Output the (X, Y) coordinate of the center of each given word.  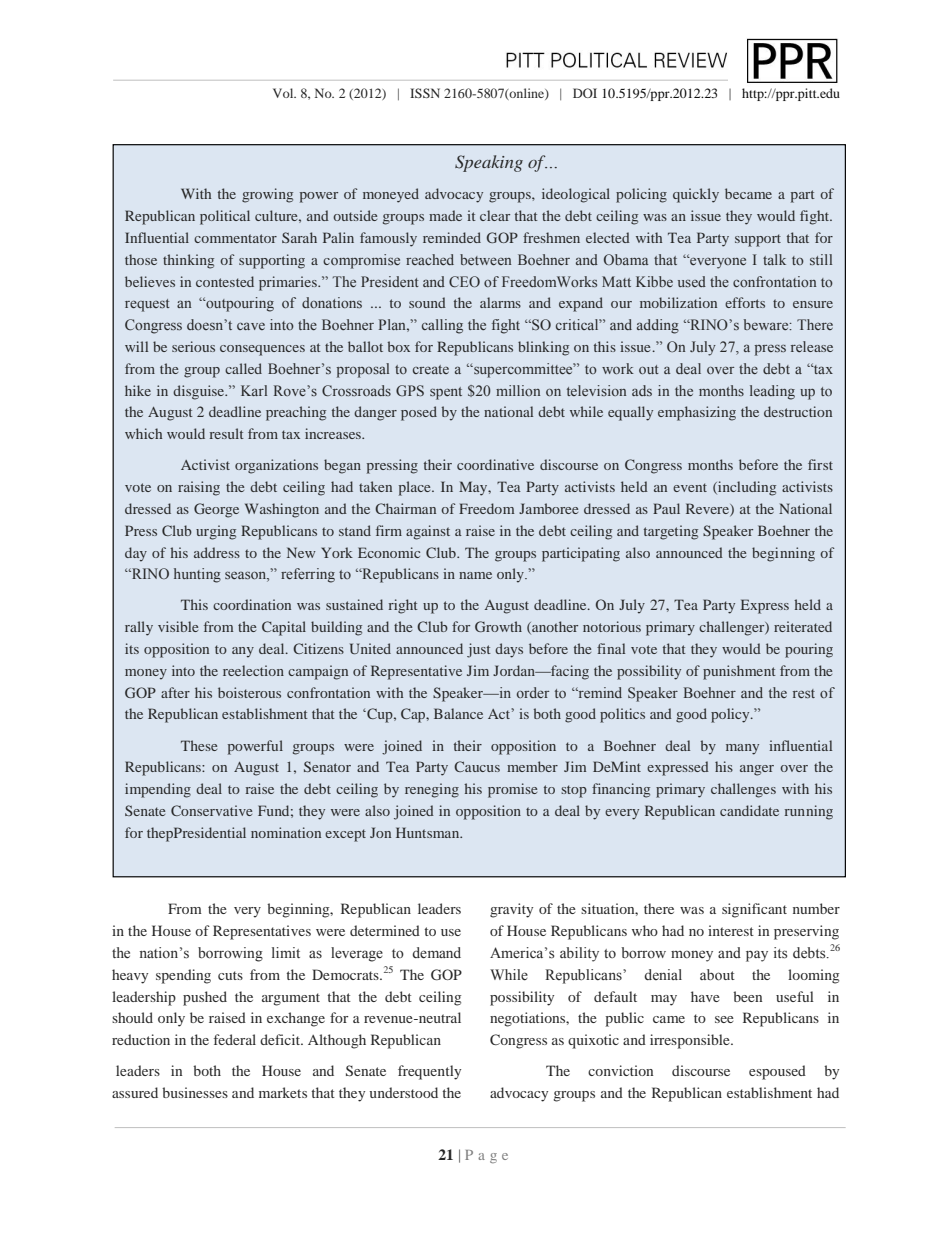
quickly (696, 195)
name (475, 575)
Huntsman (429, 832)
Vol (284, 93)
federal (235, 1039)
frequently (429, 1072)
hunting (197, 575)
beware (767, 324)
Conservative (211, 810)
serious (193, 346)
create (431, 369)
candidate (749, 810)
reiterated (803, 626)
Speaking (489, 163)
